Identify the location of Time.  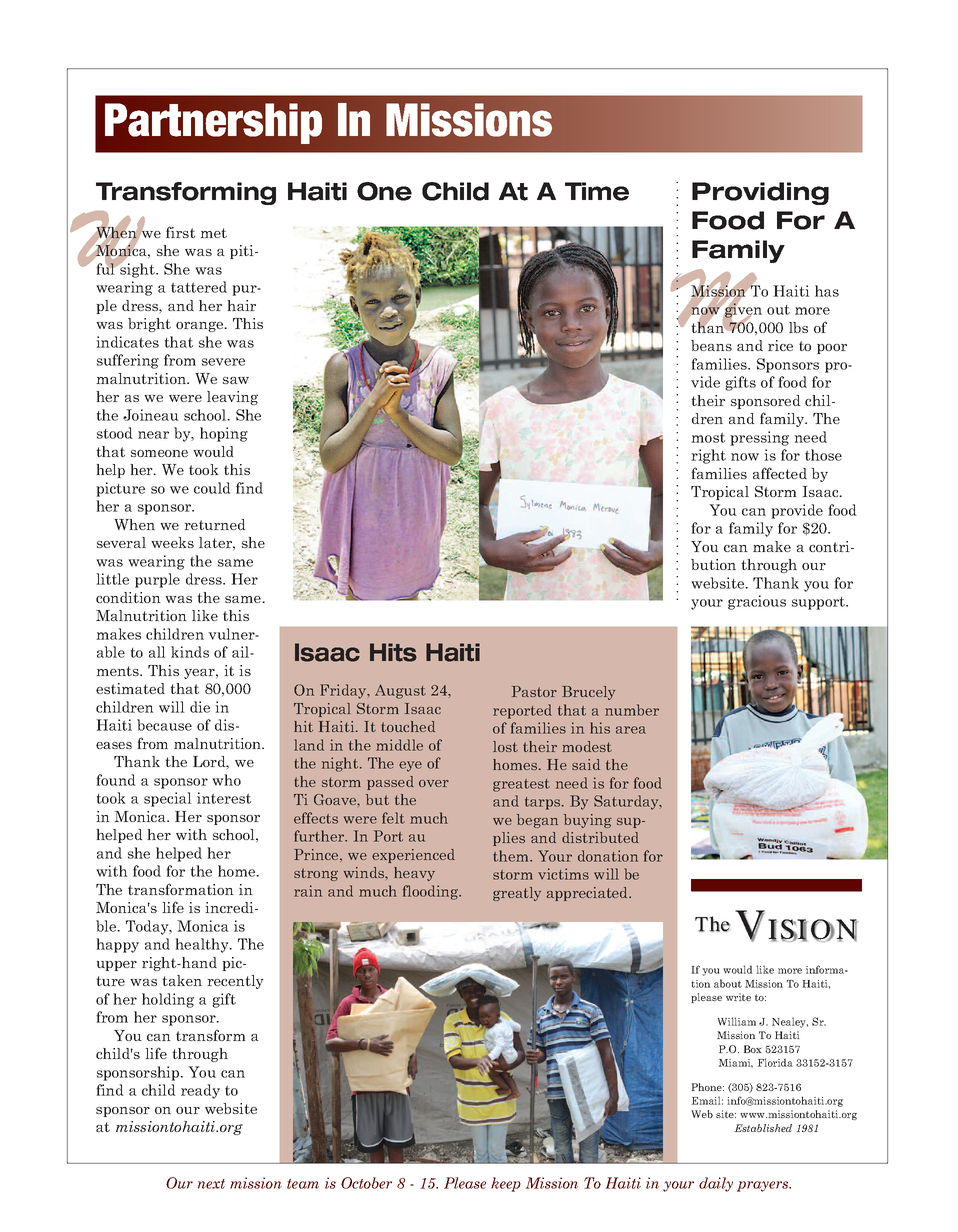
(597, 191).
